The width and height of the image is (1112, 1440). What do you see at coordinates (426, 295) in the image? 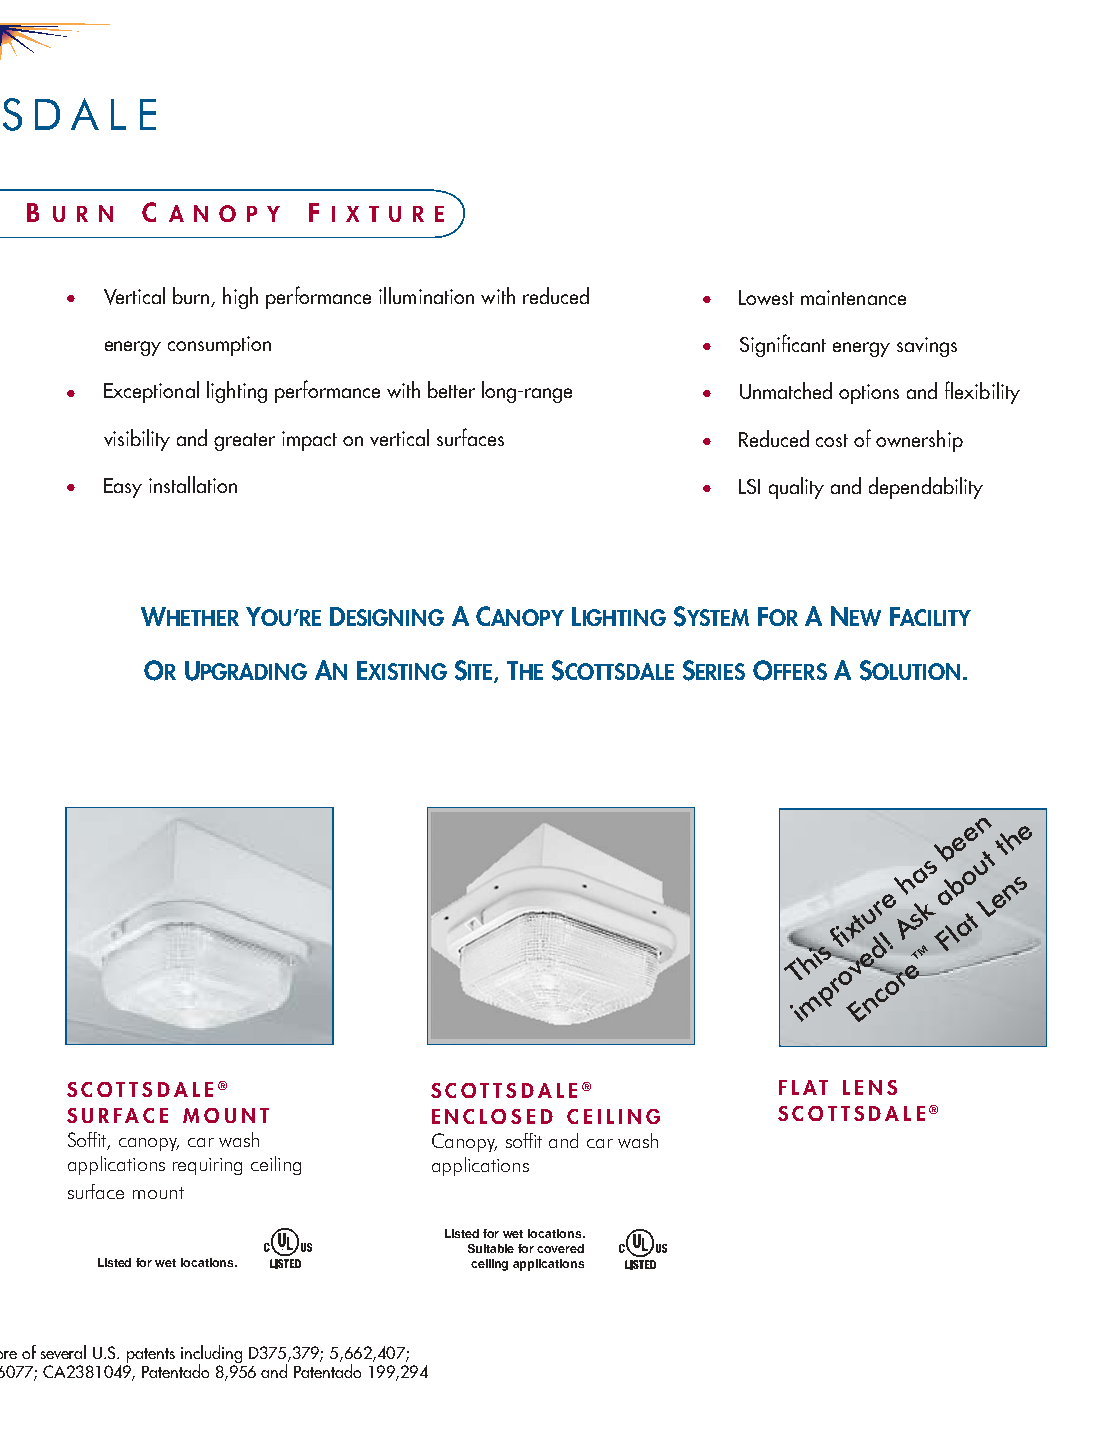
I see `illumination` at bounding box center [426, 295].
